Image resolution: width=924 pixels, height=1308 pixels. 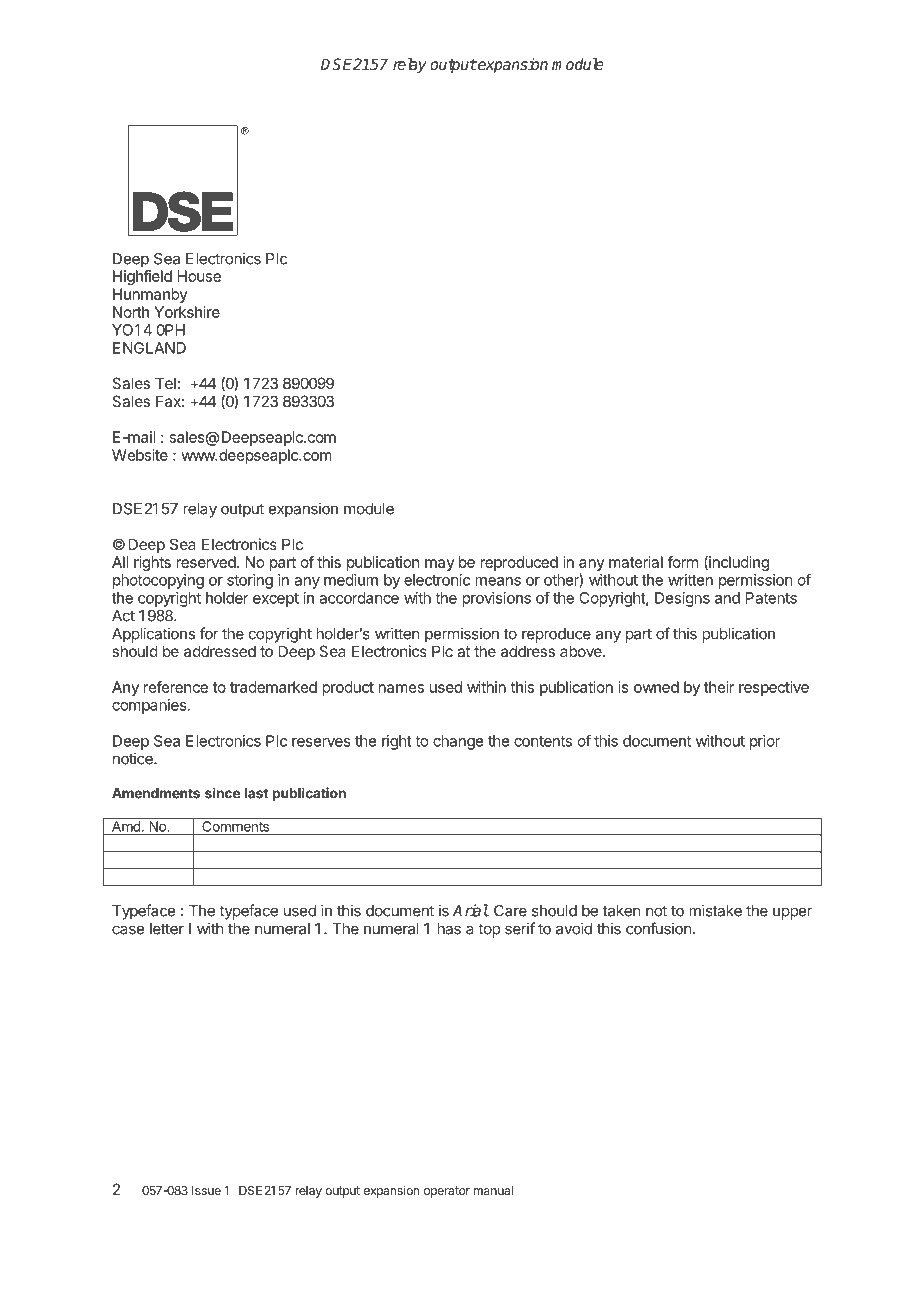 I want to click on may, so click(x=440, y=565).
